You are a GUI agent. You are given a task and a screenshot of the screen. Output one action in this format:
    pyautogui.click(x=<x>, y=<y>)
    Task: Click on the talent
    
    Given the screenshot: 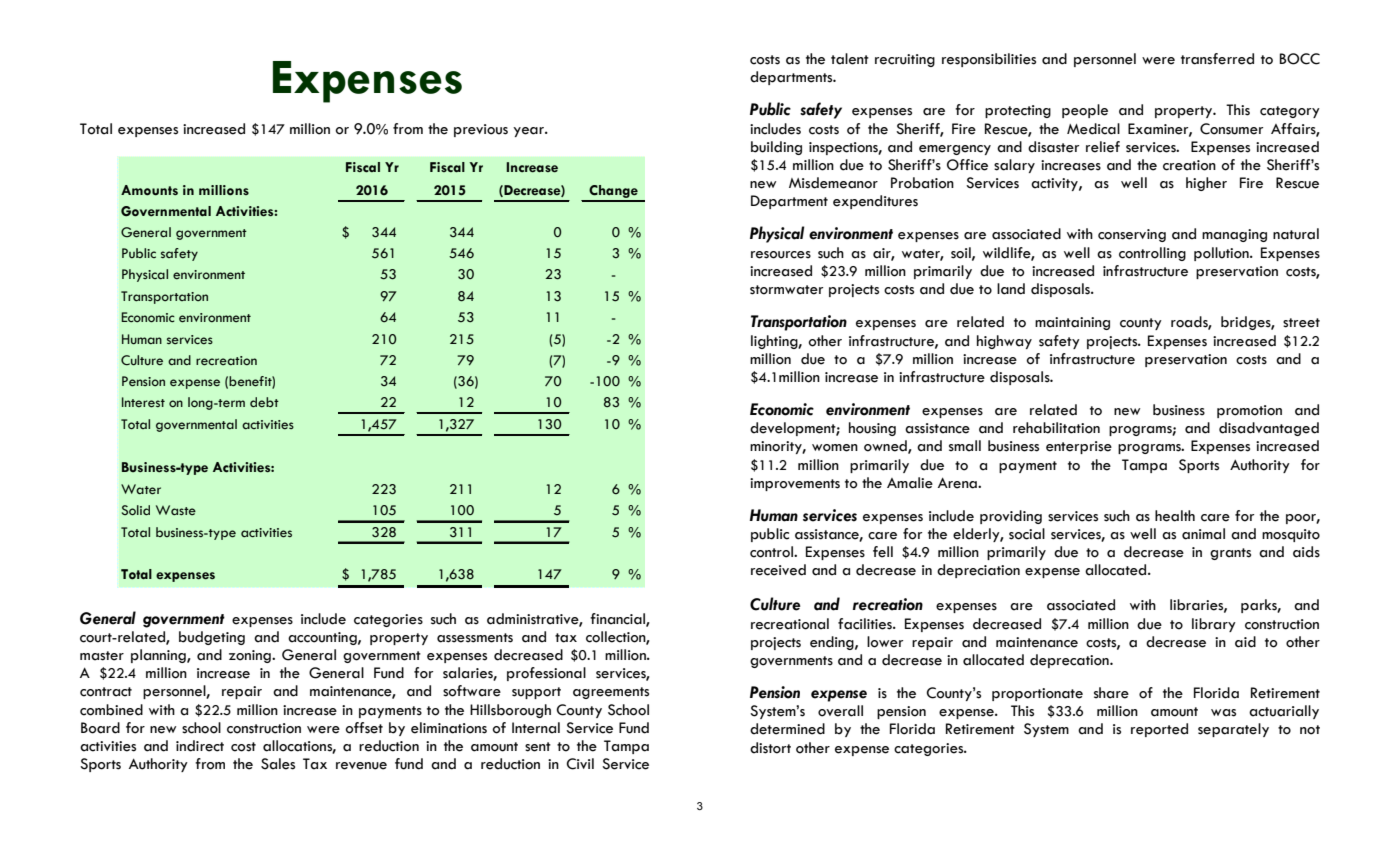 What is the action you would take?
    pyautogui.click(x=850, y=59)
